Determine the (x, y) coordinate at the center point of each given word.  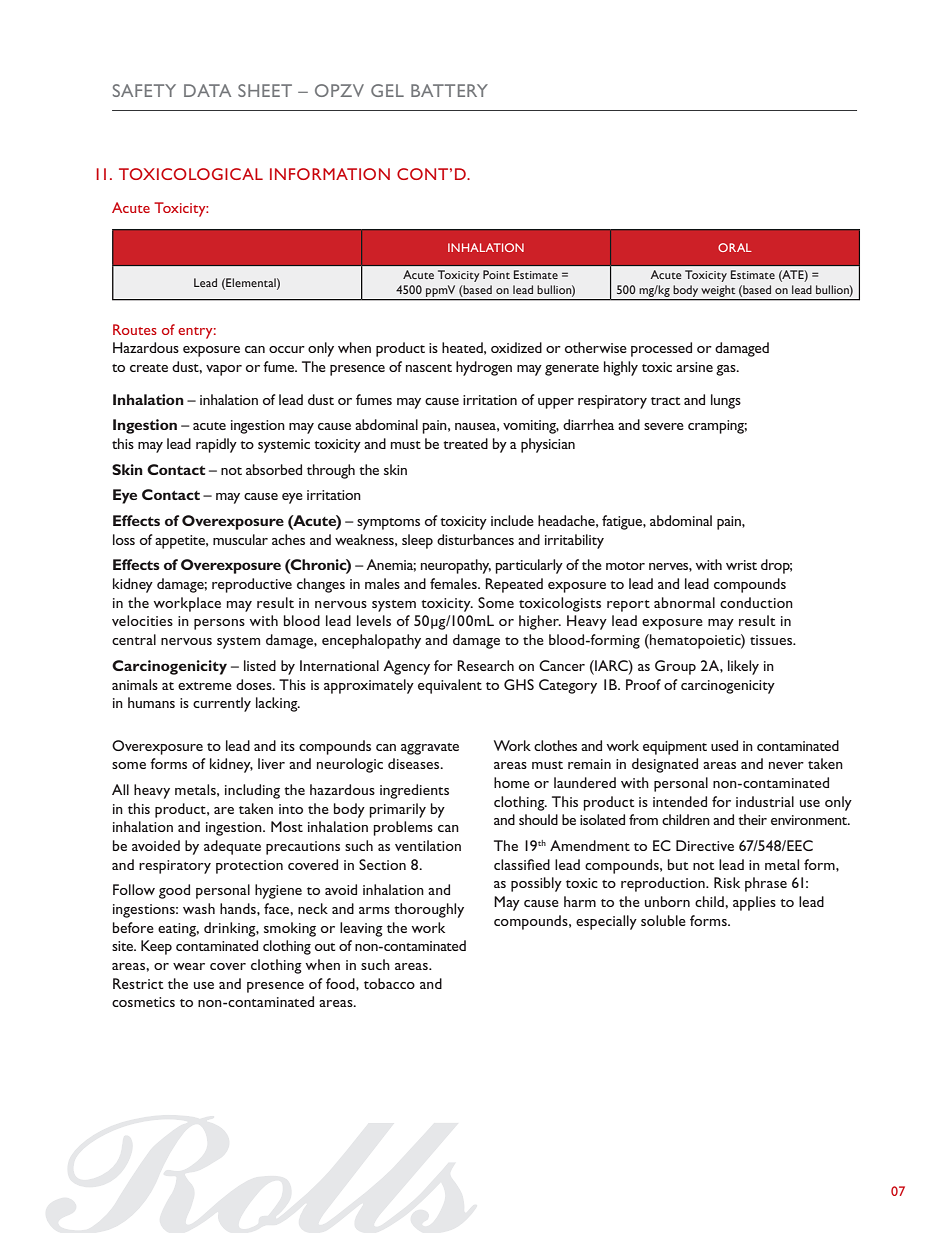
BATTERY (449, 90)
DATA (207, 90)
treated (465, 443)
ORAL (735, 247)
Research (485, 665)
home (512, 782)
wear (189, 966)
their (752, 819)
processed (661, 349)
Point (496, 274)
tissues (772, 640)
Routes (135, 329)
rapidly (216, 445)
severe (664, 426)
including (252, 791)
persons (219, 624)
